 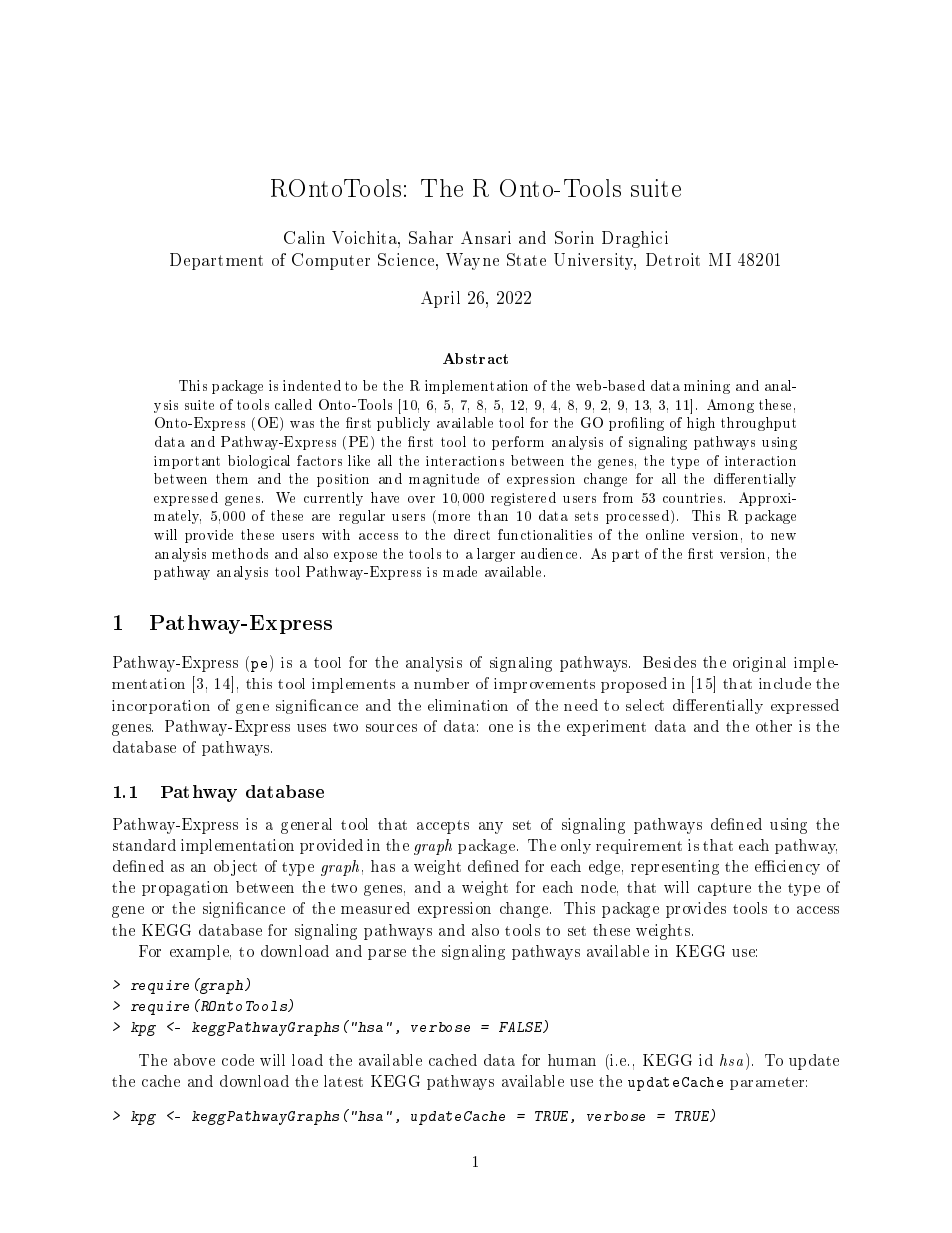 What do you see at coordinates (161, 707) in the screenshot?
I see `incorporation` at bounding box center [161, 707].
